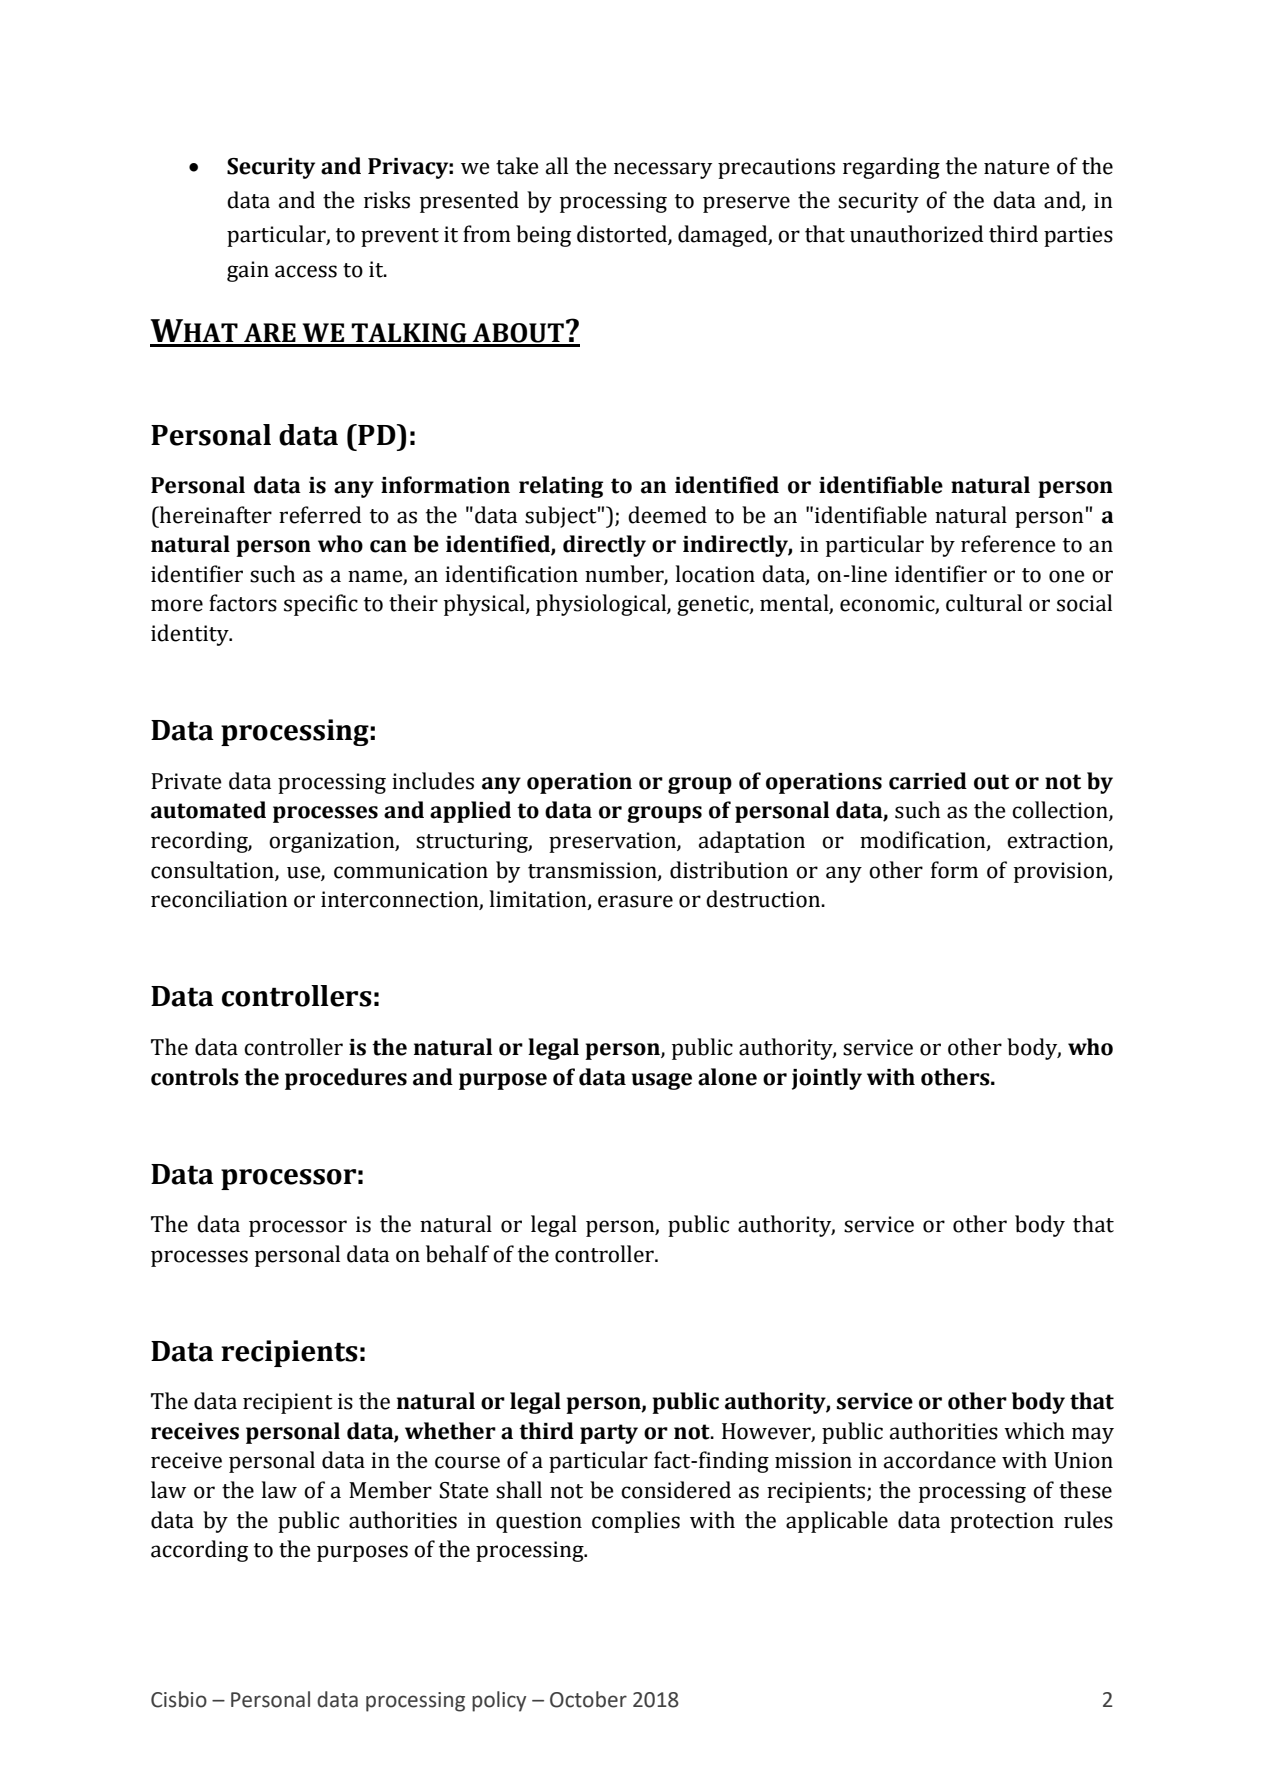 The height and width of the screenshot is (1788, 1264). Describe the element at coordinates (662, 1081) in the screenshot. I see `usage` at that location.
